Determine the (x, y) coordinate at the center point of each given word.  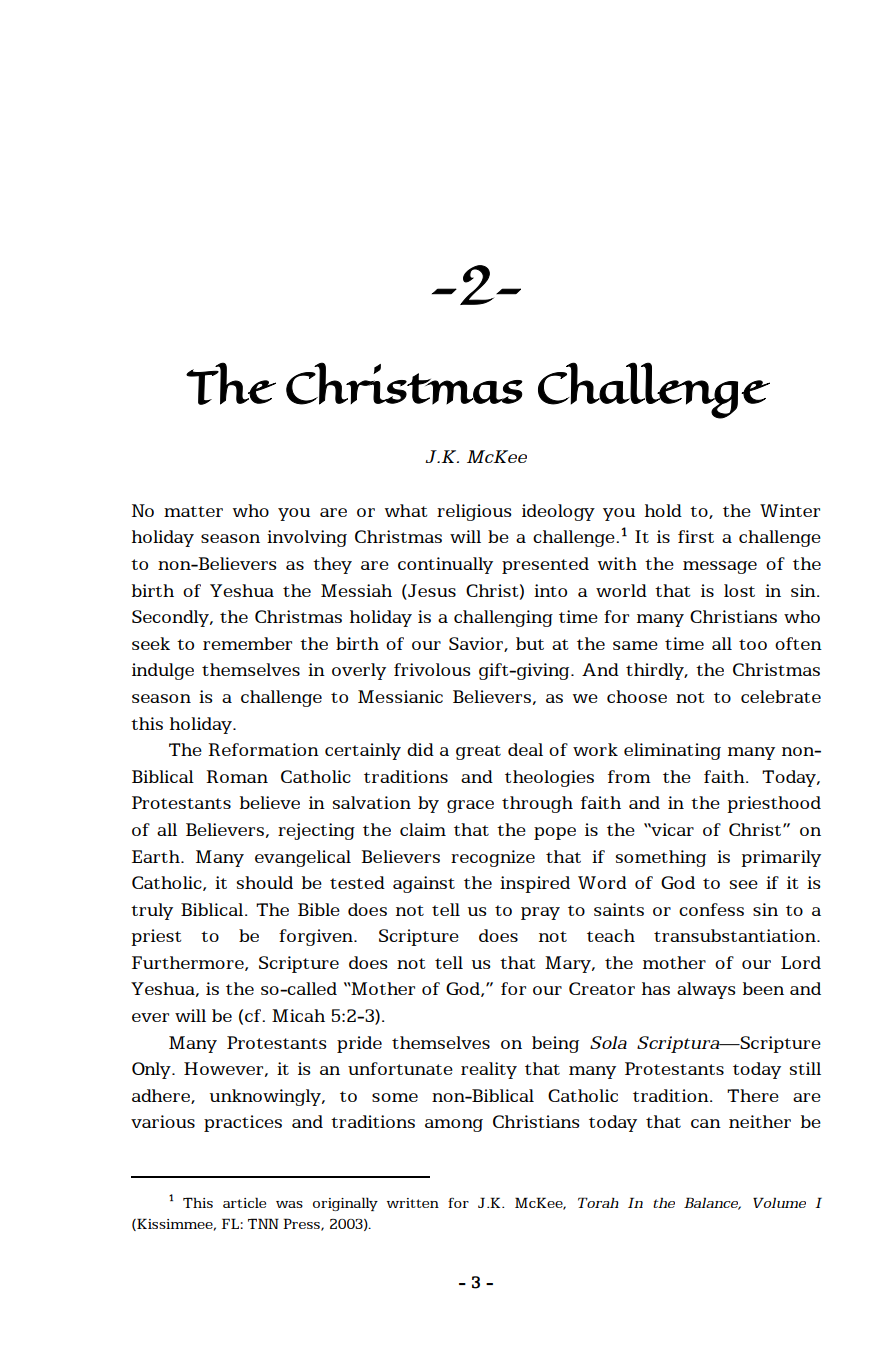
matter (193, 511)
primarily (781, 858)
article (244, 1202)
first (696, 536)
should (265, 882)
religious (474, 512)
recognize (493, 858)
